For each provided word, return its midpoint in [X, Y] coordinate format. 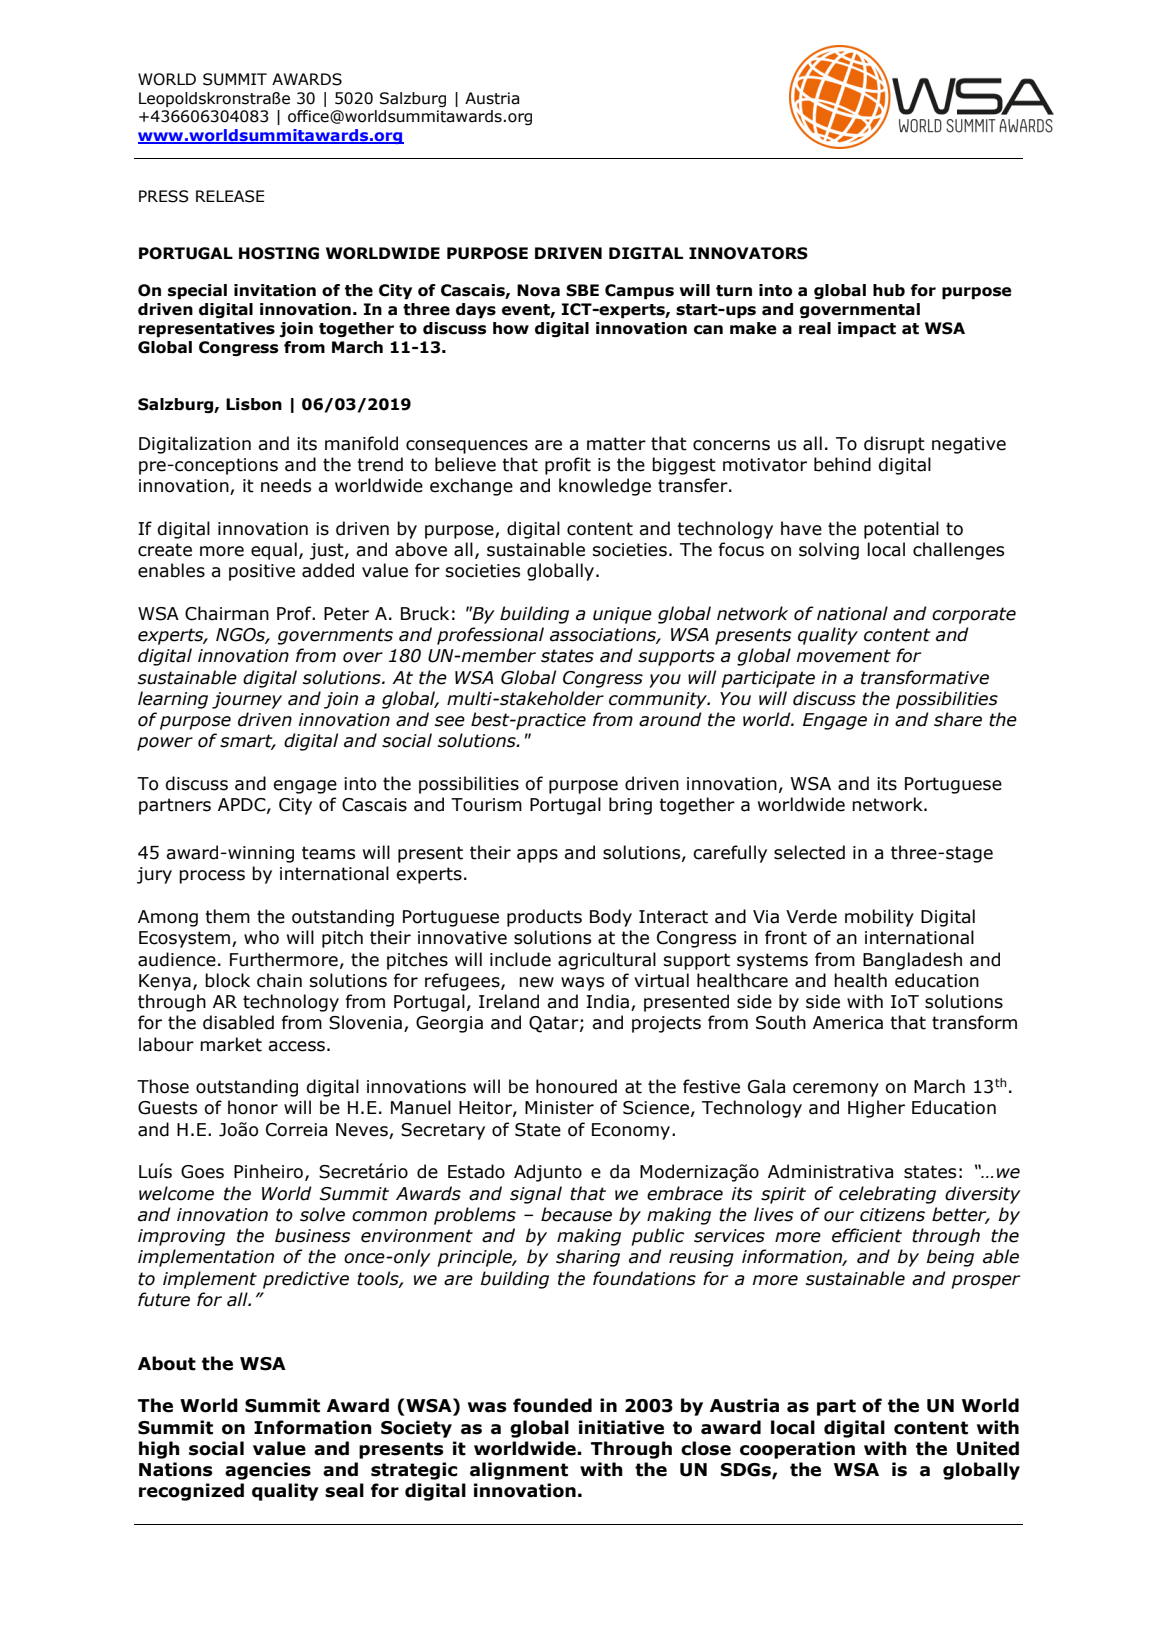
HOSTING [279, 253]
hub [889, 290]
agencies [268, 1471]
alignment [519, 1471]
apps [537, 856]
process [212, 877]
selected [809, 852]
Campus [639, 292]
